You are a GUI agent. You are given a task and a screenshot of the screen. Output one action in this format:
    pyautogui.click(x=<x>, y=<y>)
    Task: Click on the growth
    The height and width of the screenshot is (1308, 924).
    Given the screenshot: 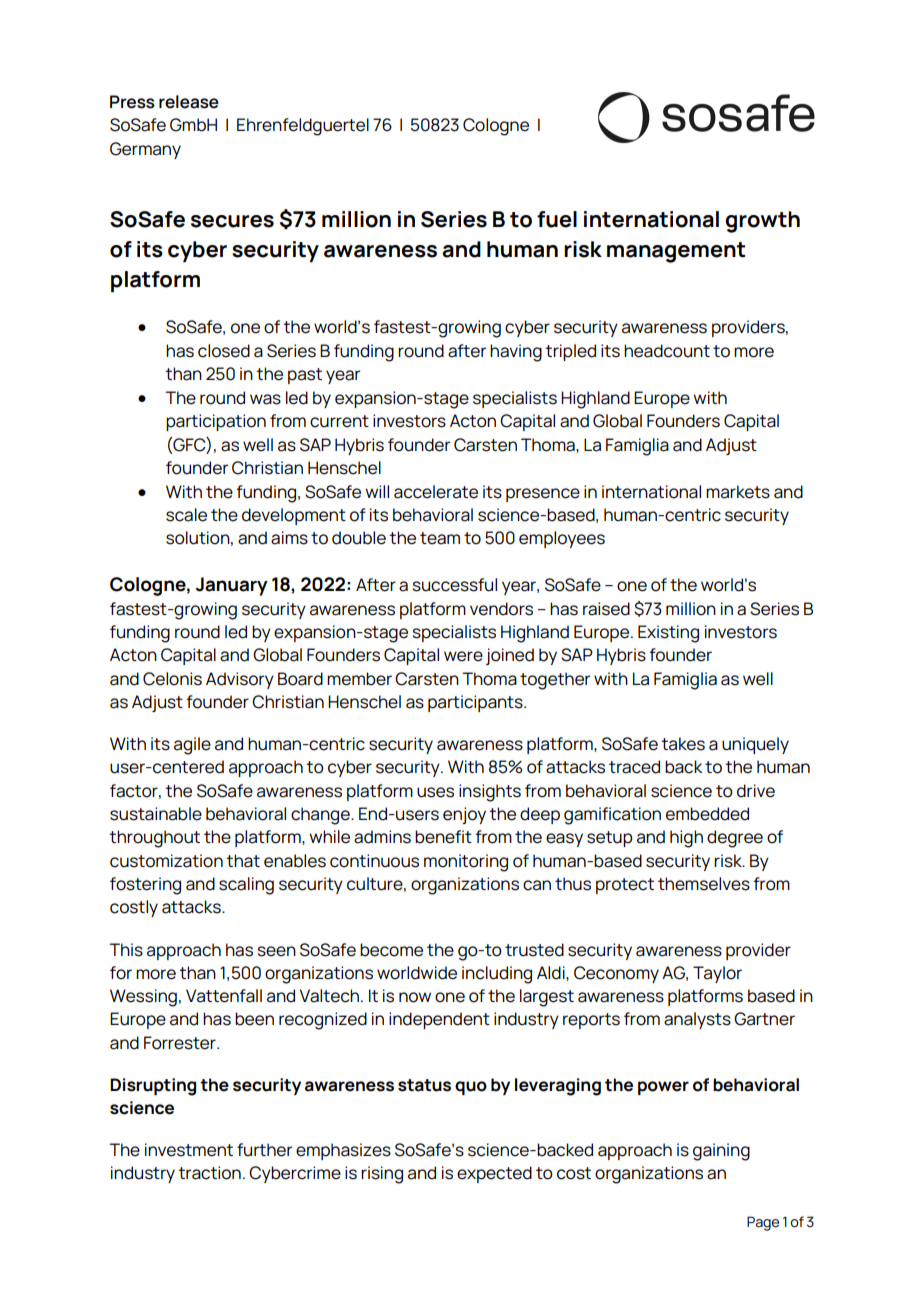 What is the action you would take?
    pyautogui.click(x=762, y=222)
